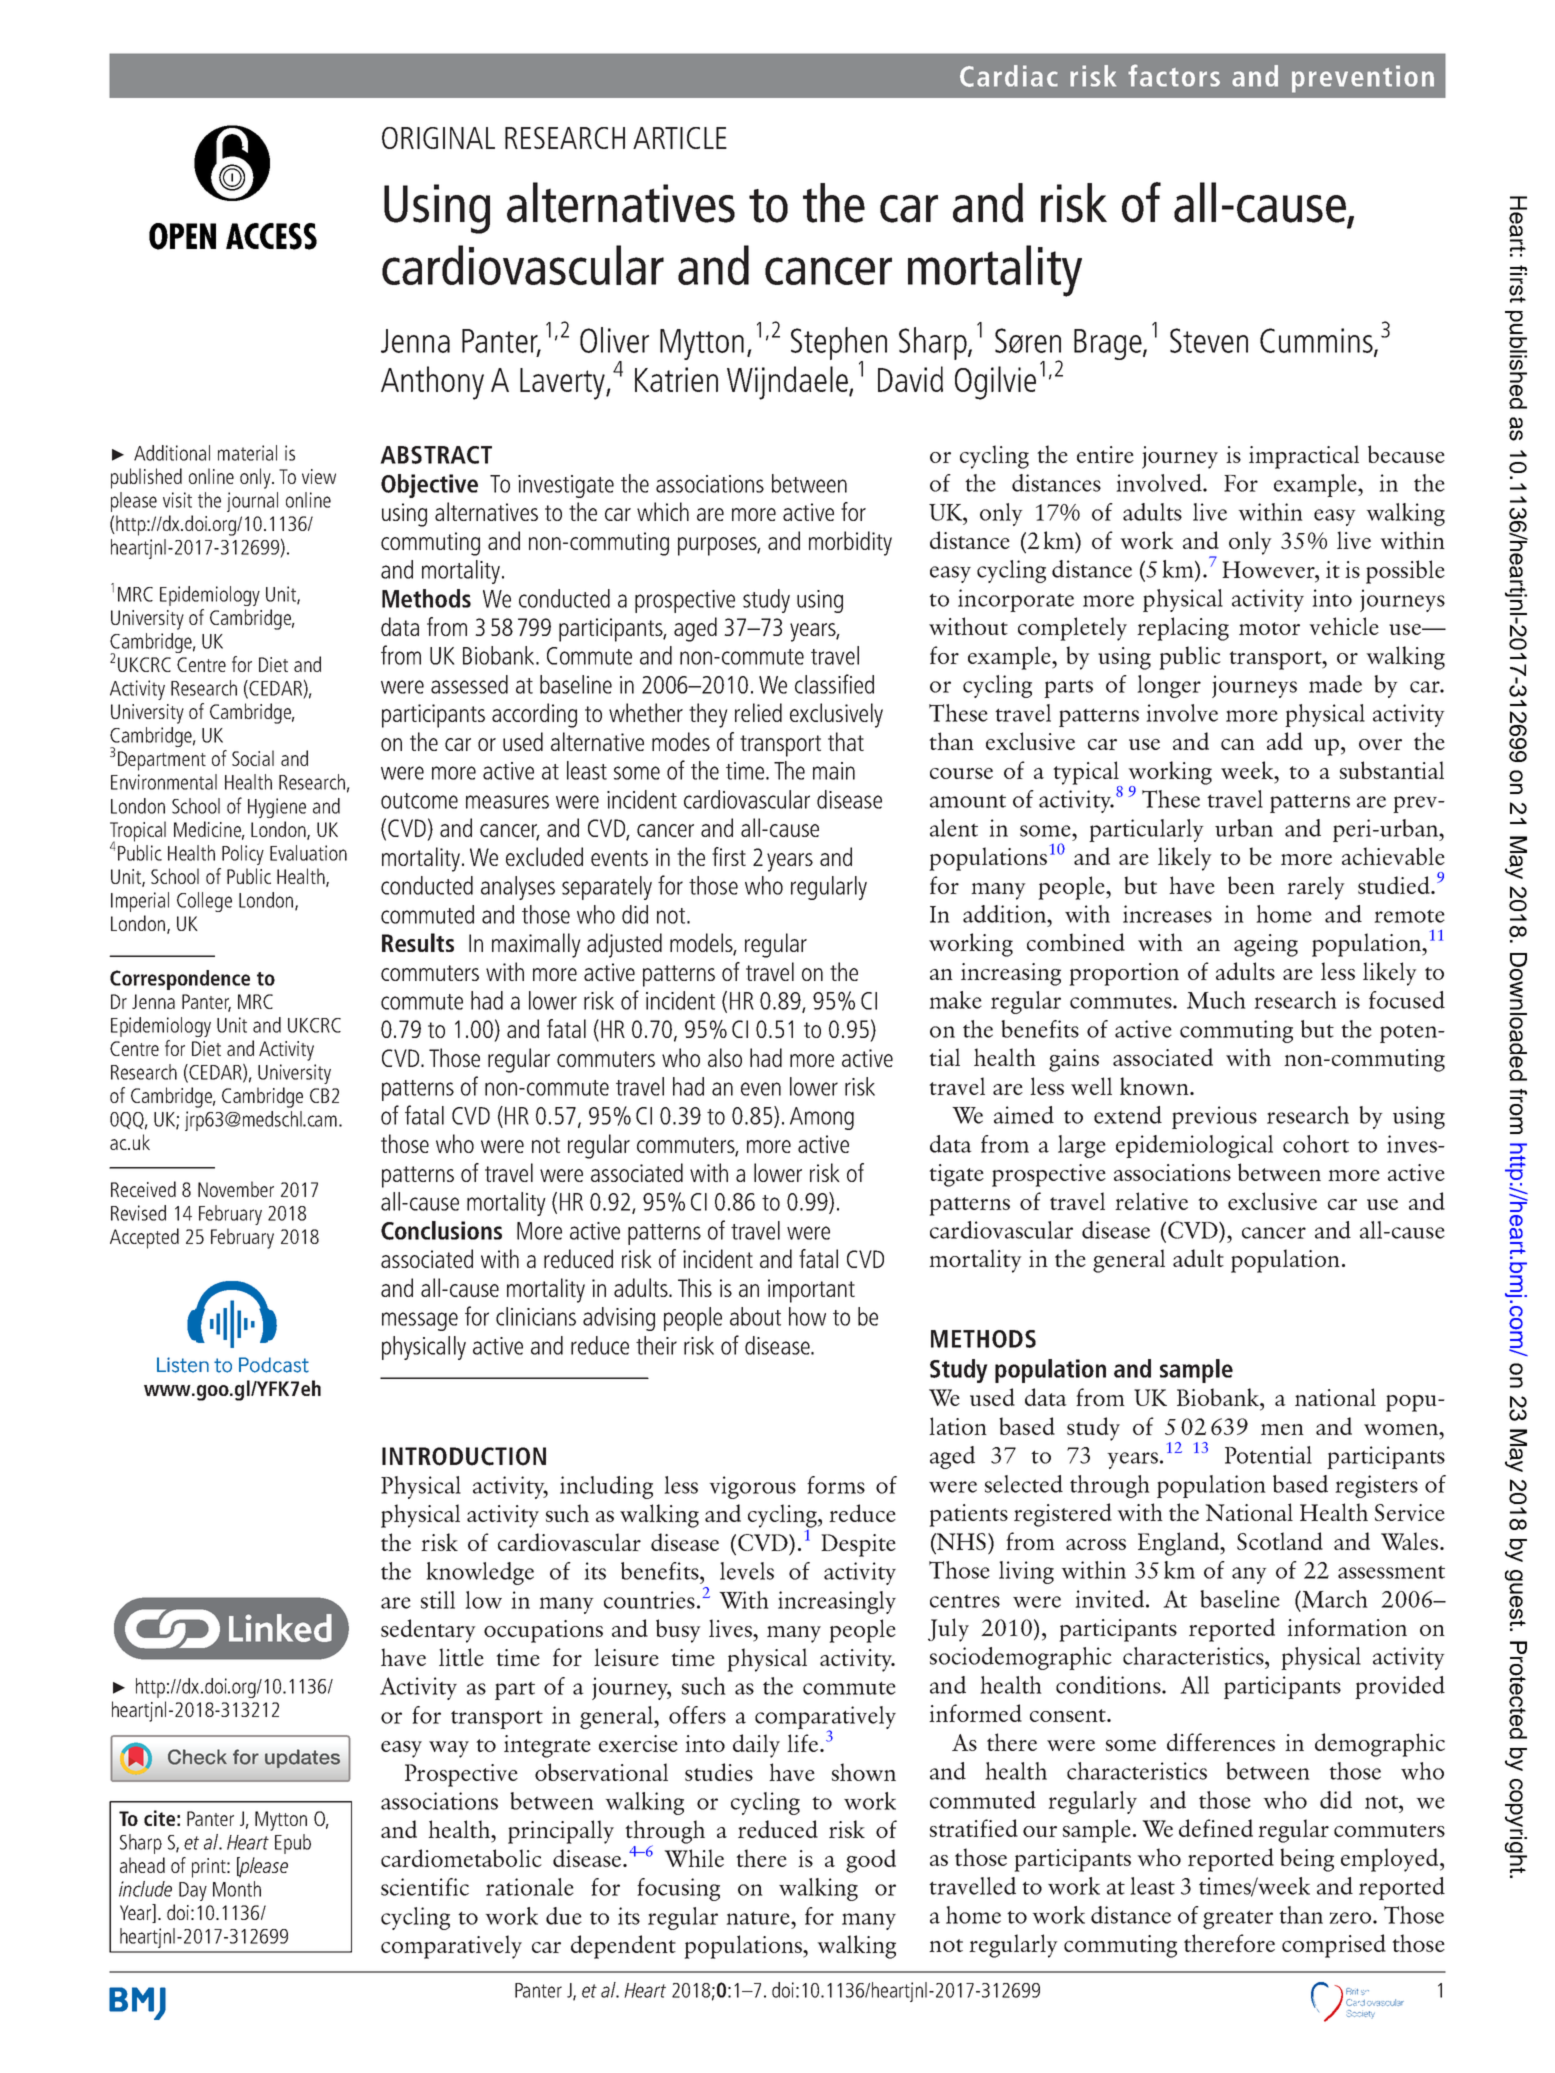  Describe the element at coordinates (680, 138) in the document. I see `article` at that location.
